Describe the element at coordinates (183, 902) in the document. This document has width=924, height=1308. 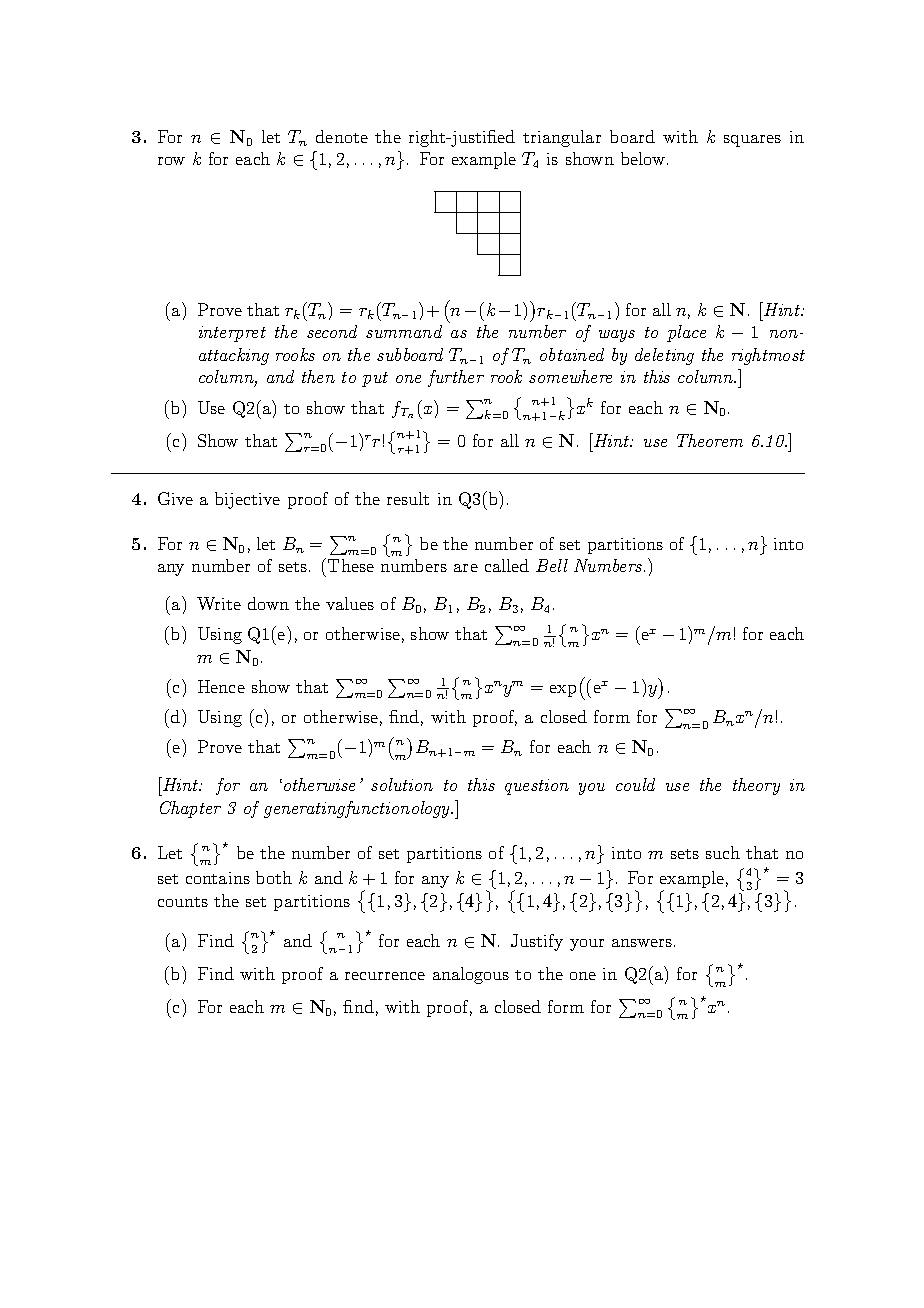
I see `counts` at that location.
